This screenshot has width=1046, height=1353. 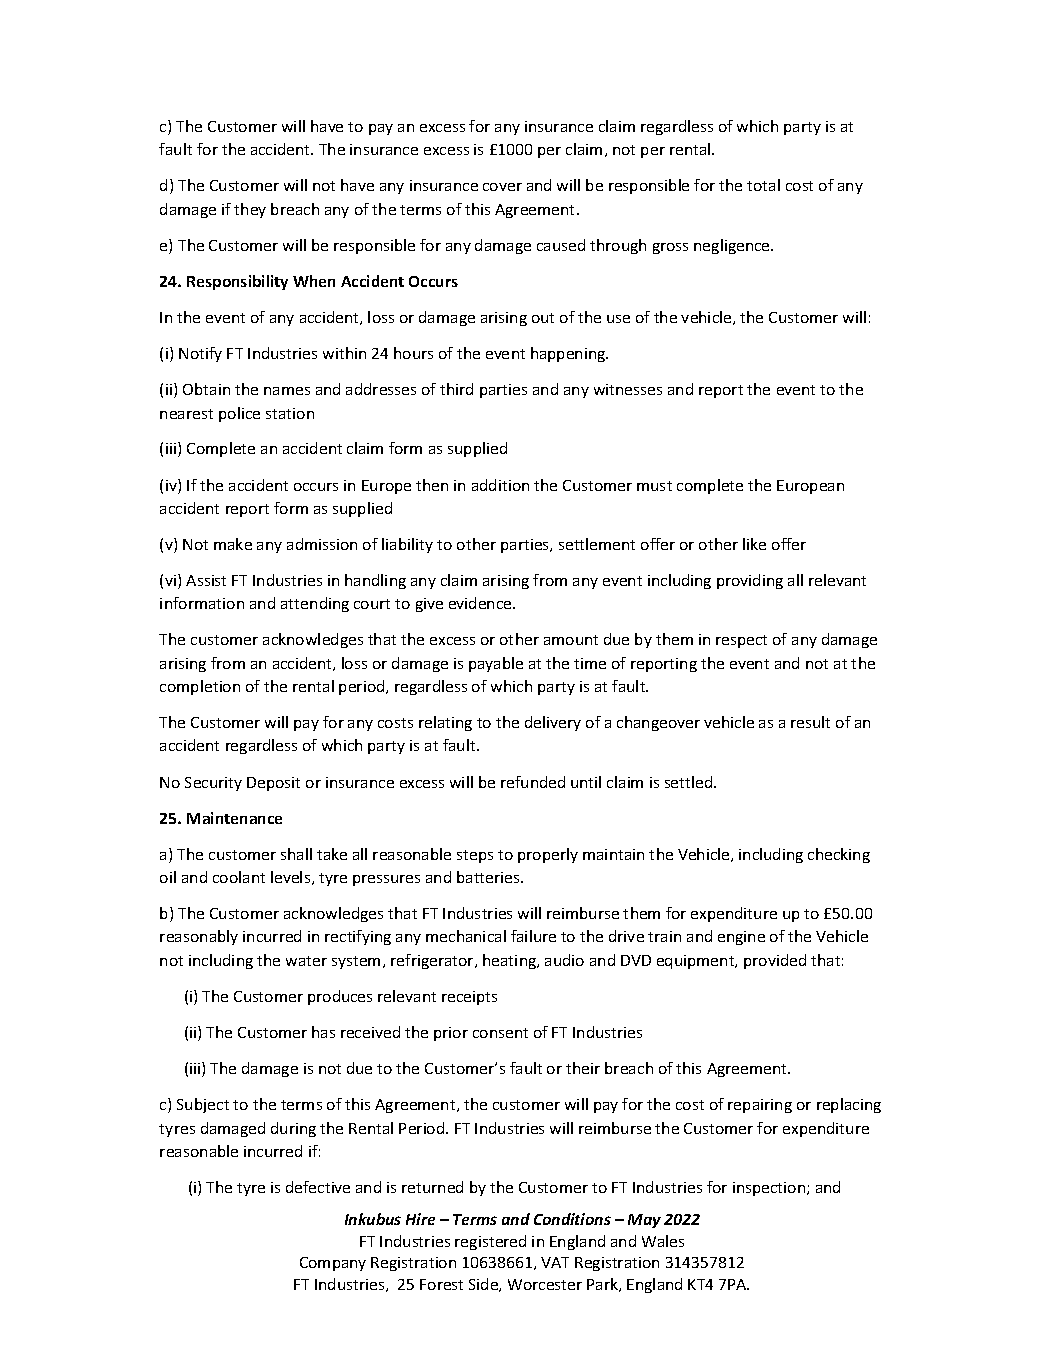 I want to click on receipts, so click(x=469, y=998).
